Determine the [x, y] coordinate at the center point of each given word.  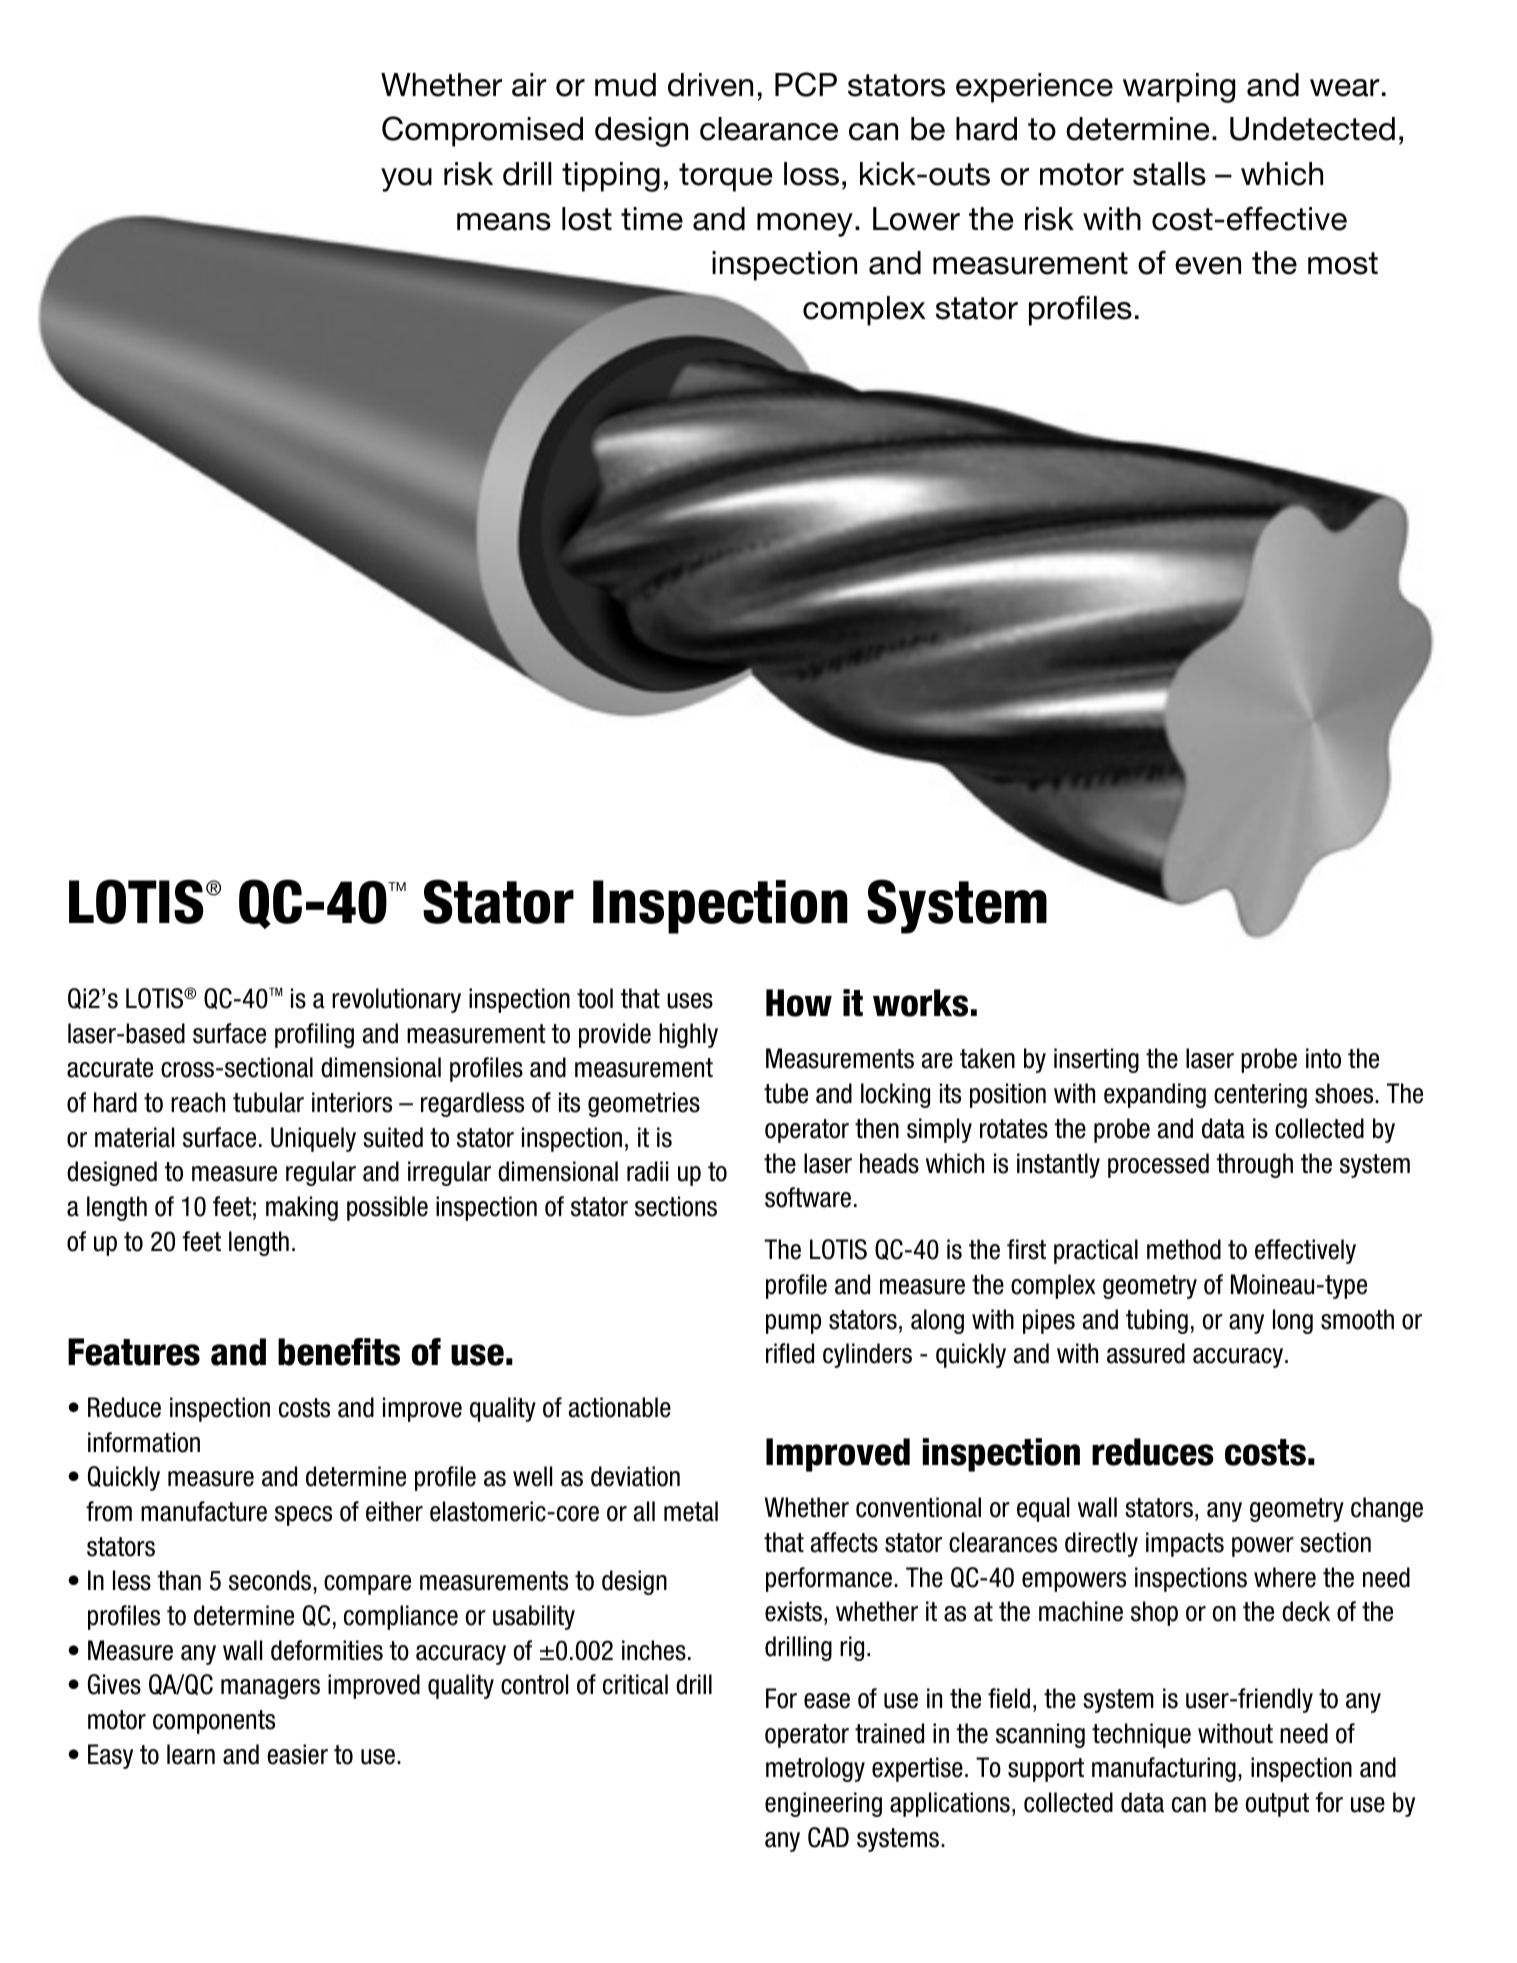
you [406, 180]
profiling [314, 1035]
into [1323, 1058]
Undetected [1312, 129]
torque [725, 177]
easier [297, 1754]
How [799, 1003]
